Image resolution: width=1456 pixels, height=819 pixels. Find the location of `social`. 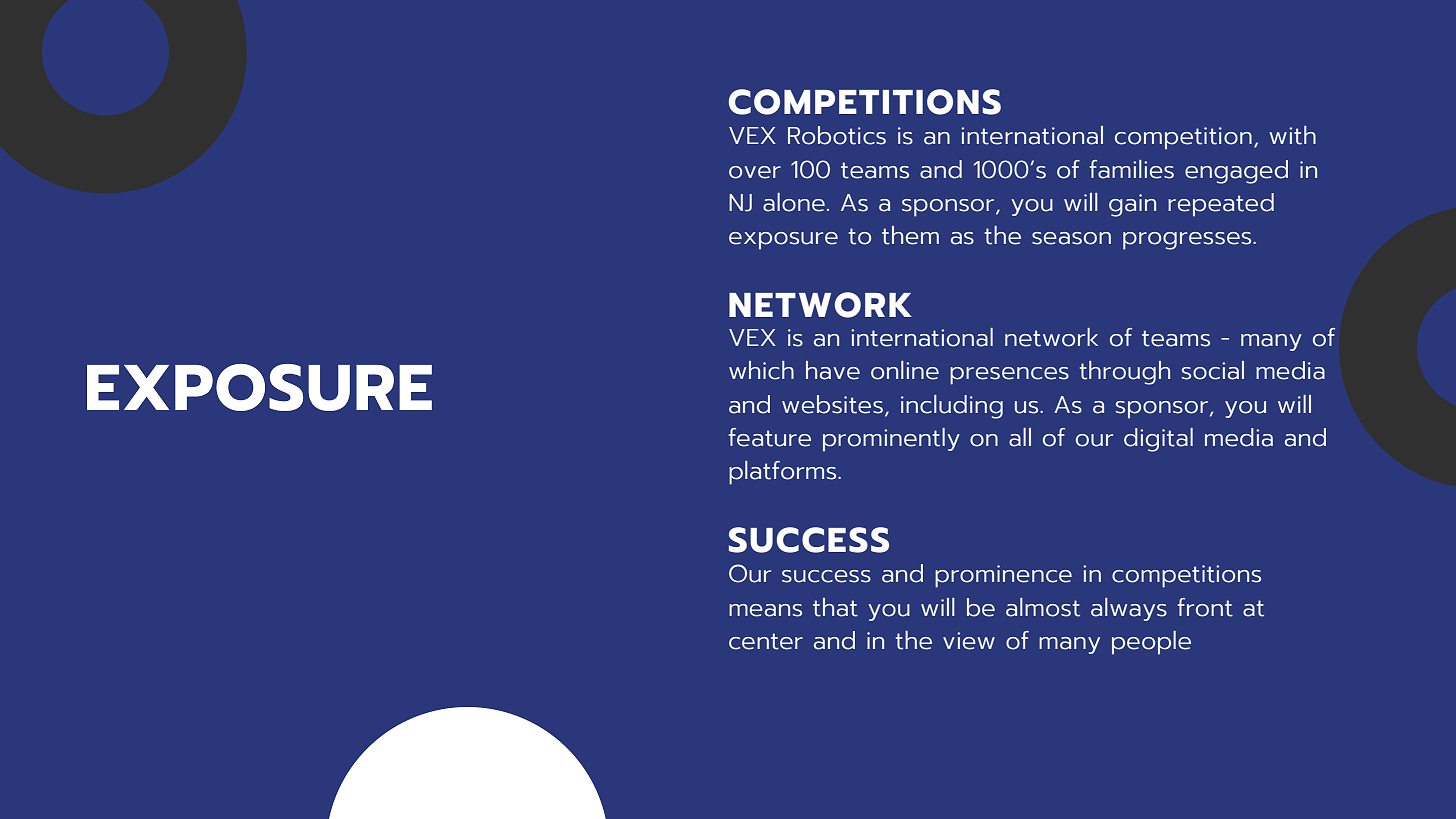

social is located at coordinates (1213, 370).
